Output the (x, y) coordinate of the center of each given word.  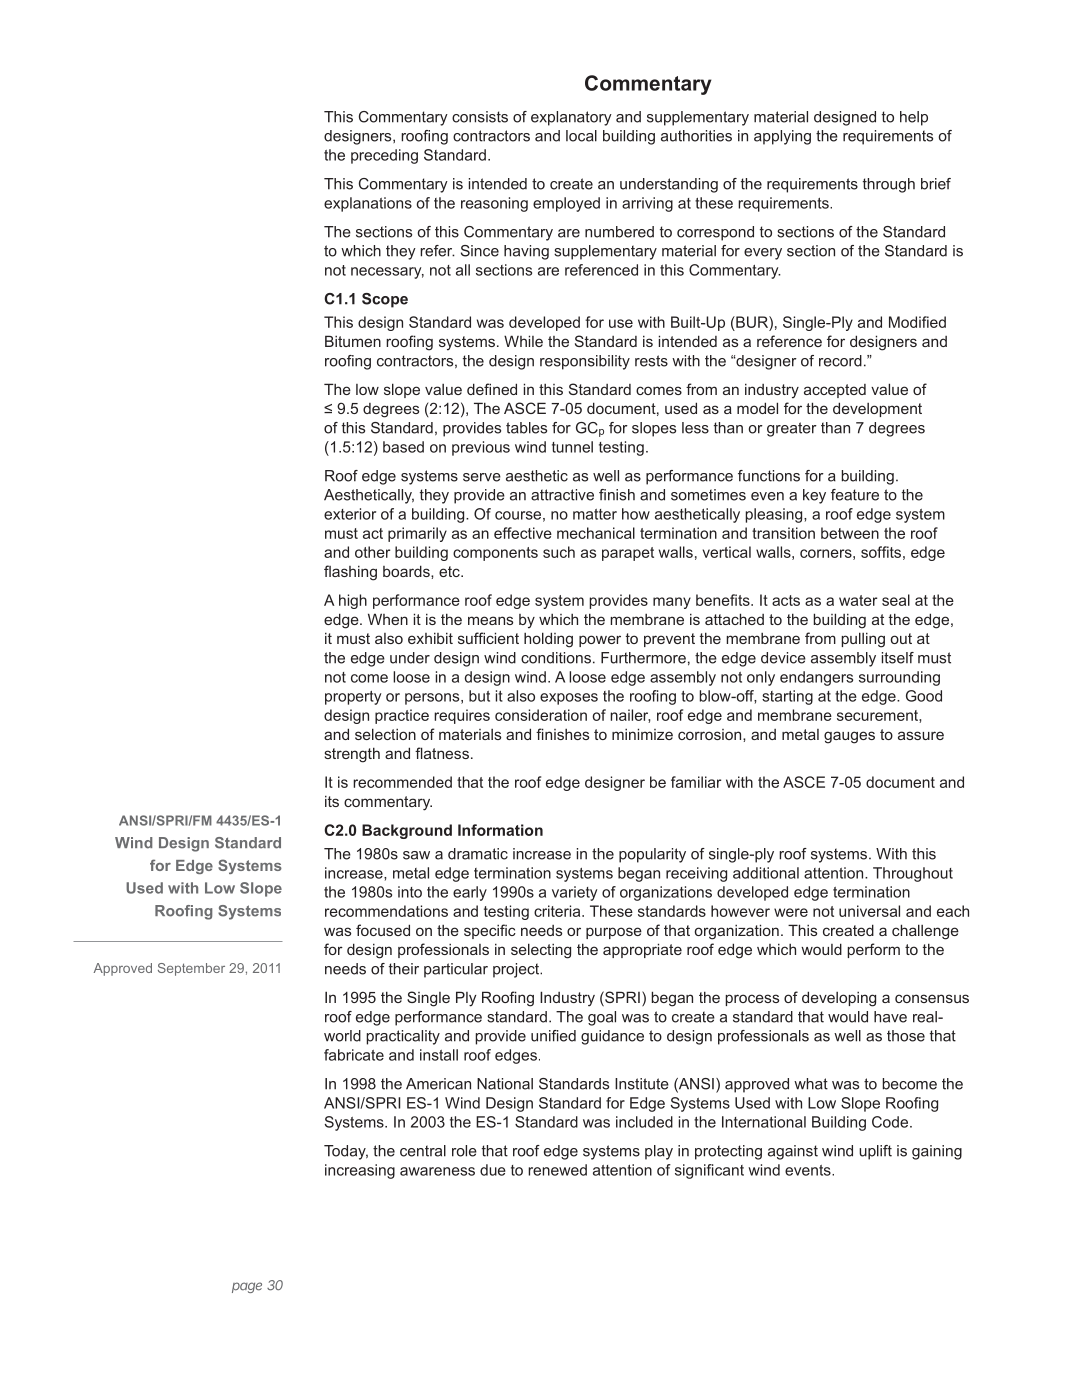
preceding (384, 156)
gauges (849, 737)
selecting (541, 951)
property (353, 698)
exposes (569, 699)
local (581, 136)
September (191, 969)
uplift (875, 1152)
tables (526, 428)
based (403, 447)
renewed (557, 1170)
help (914, 118)
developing (839, 999)
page (247, 1287)
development (877, 409)
